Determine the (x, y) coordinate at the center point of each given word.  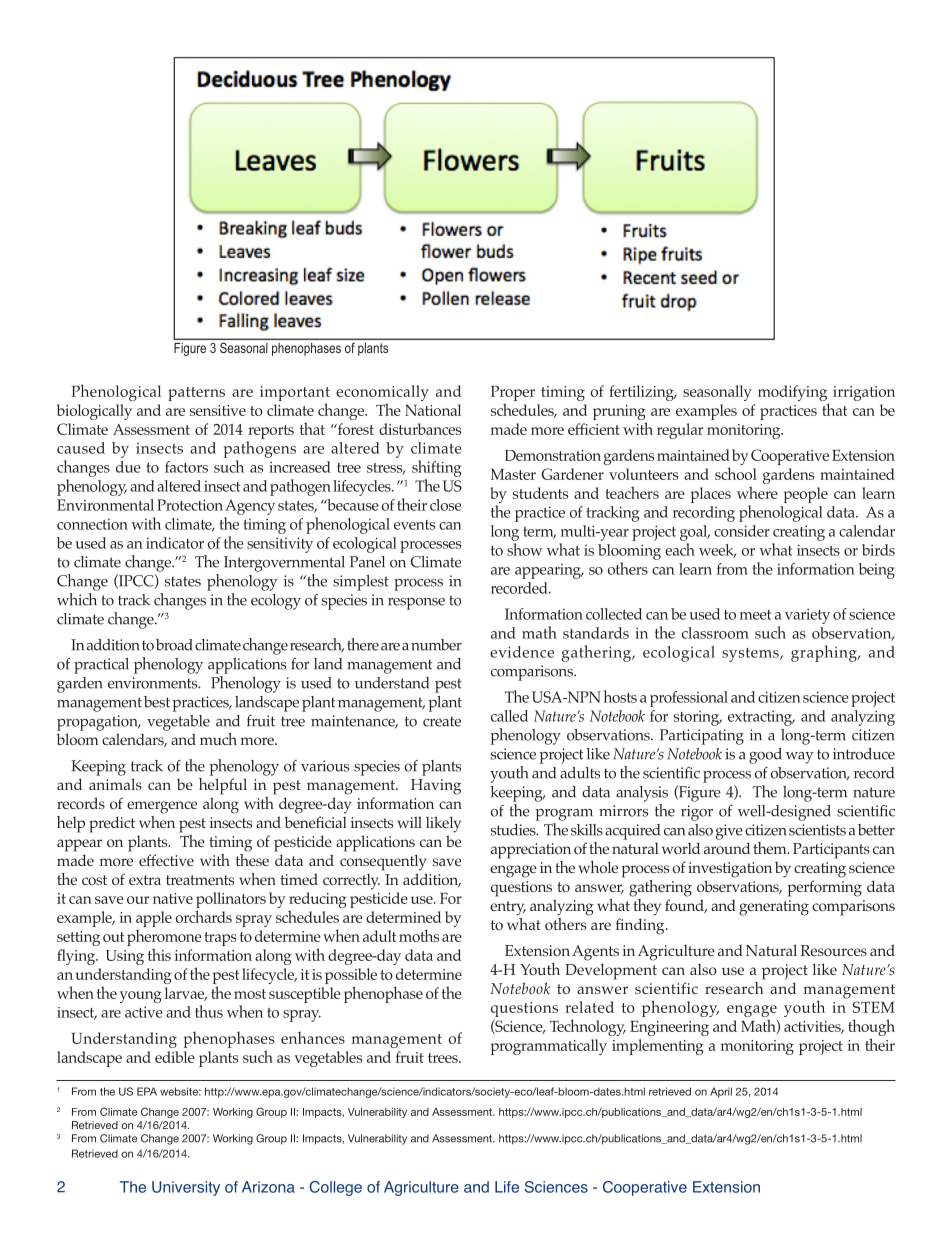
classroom (715, 633)
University (186, 1188)
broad (174, 645)
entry (508, 908)
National (433, 410)
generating (774, 908)
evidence (522, 652)
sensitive (218, 410)
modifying (793, 394)
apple (154, 920)
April (721, 1092)
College (335, 1188)
